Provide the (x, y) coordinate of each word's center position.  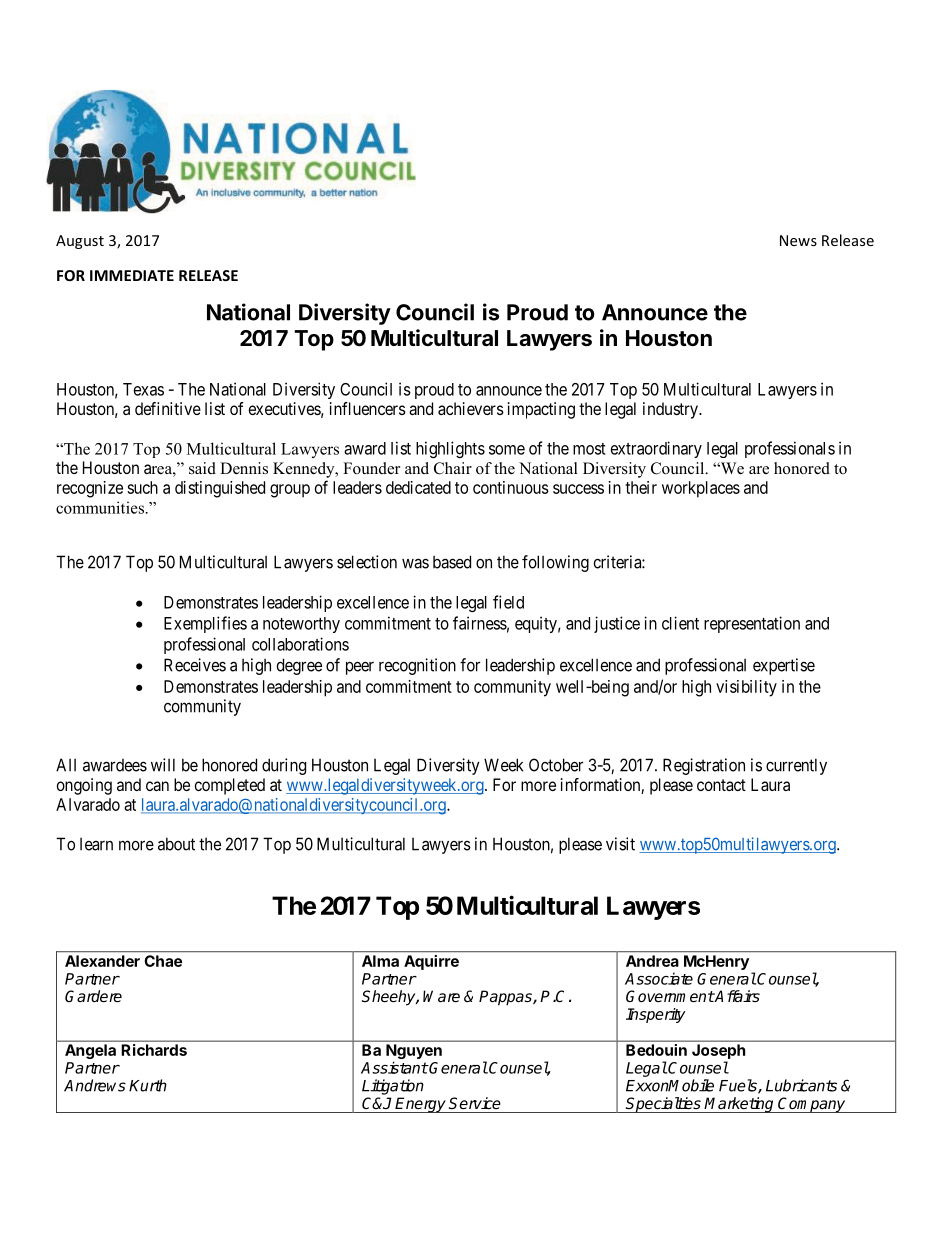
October (556, 765)
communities (100, 507)
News (798, 240)
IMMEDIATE (132, 275)
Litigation (393, 1087)
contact (721, 785)
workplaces (701, 489)
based (452, 562)
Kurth (148, 1085)
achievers (471, 408)
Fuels (739, 1086)
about (176, 844)
